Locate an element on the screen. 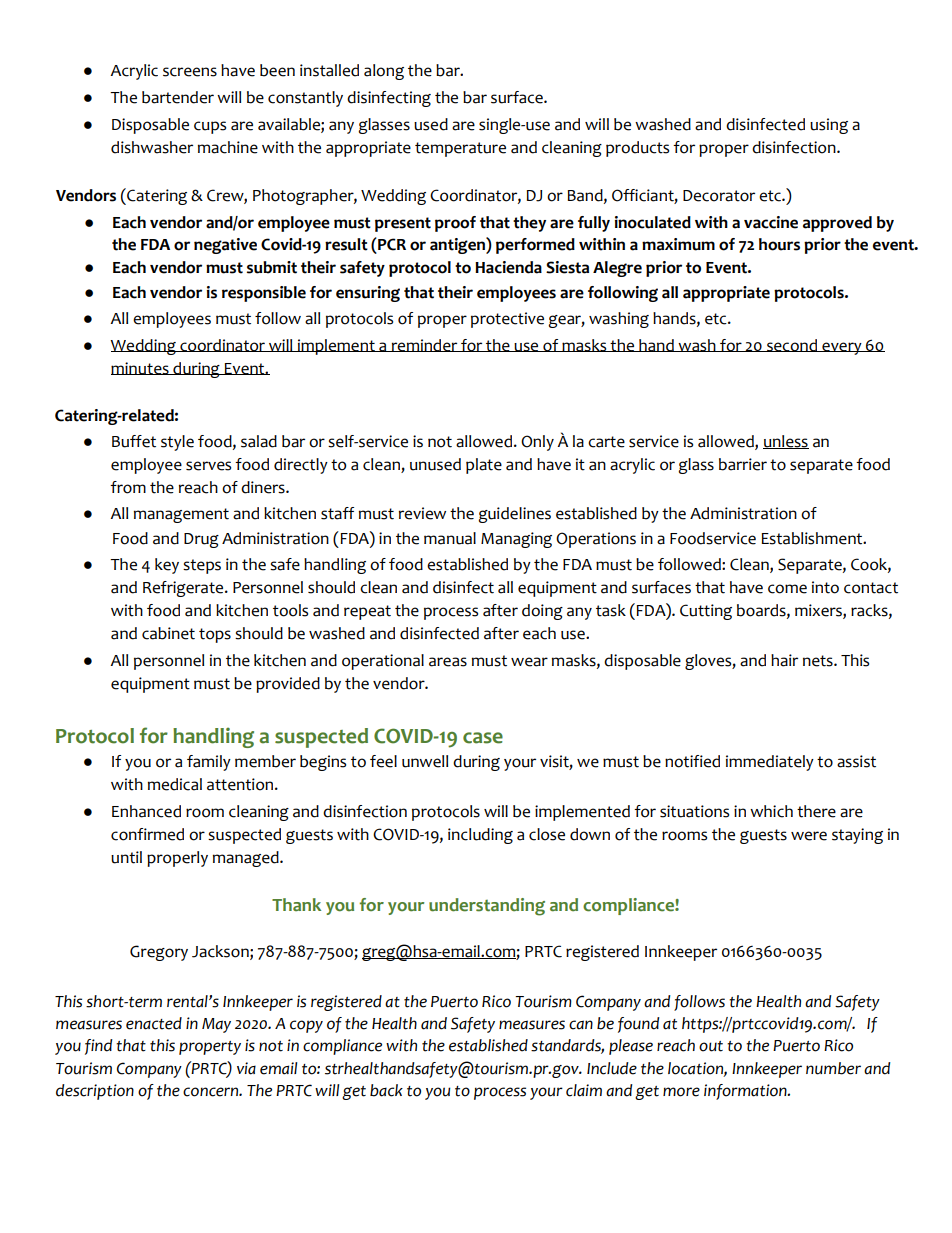 The image size is (952, 1233). Refrigerate is located at coordinates (184, 589).
